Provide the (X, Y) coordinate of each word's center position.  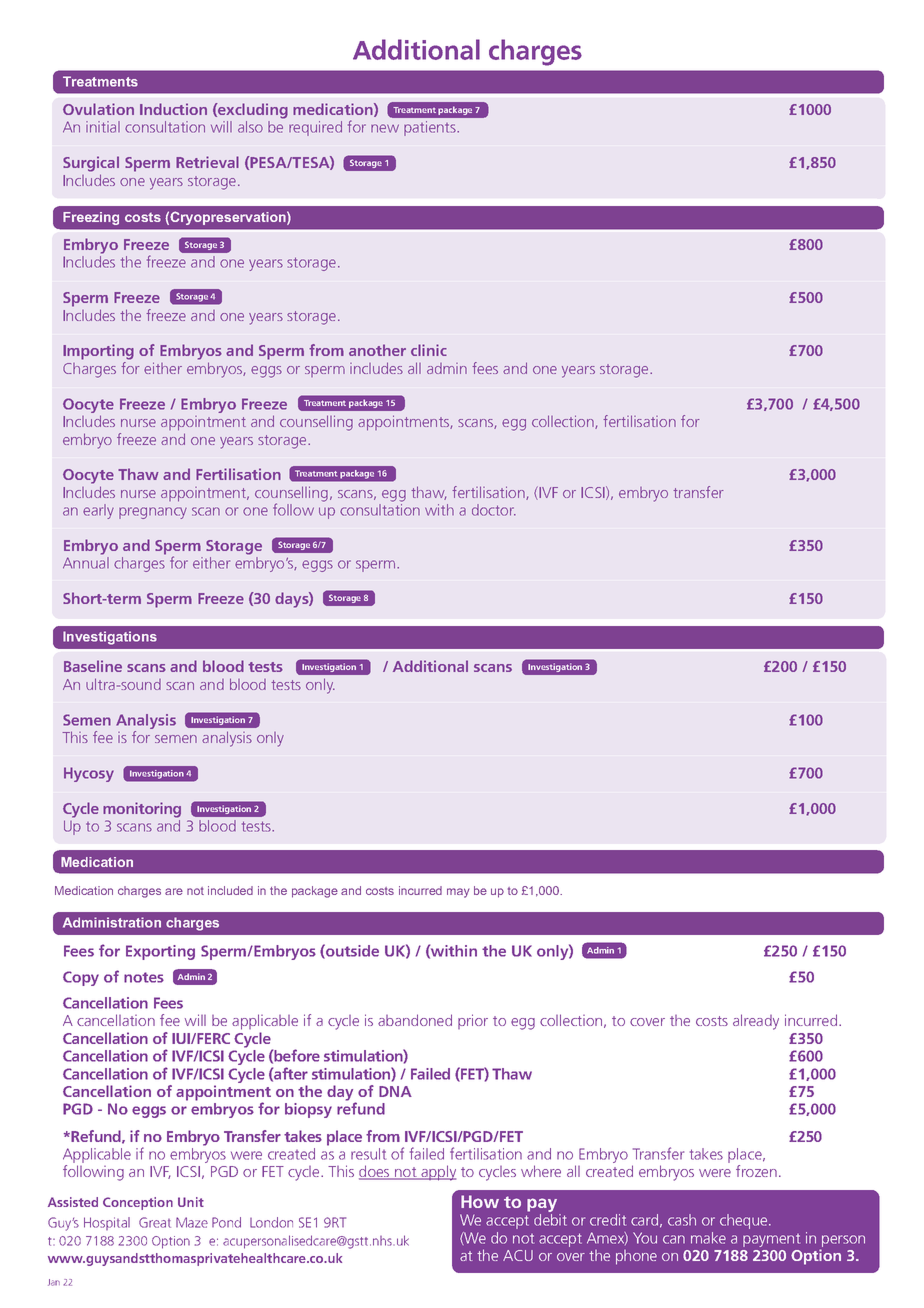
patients (431, 128)
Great (155, 1222)
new (385, 128)
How (480, 1201)
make (708, 1238)
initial (103, 127)
